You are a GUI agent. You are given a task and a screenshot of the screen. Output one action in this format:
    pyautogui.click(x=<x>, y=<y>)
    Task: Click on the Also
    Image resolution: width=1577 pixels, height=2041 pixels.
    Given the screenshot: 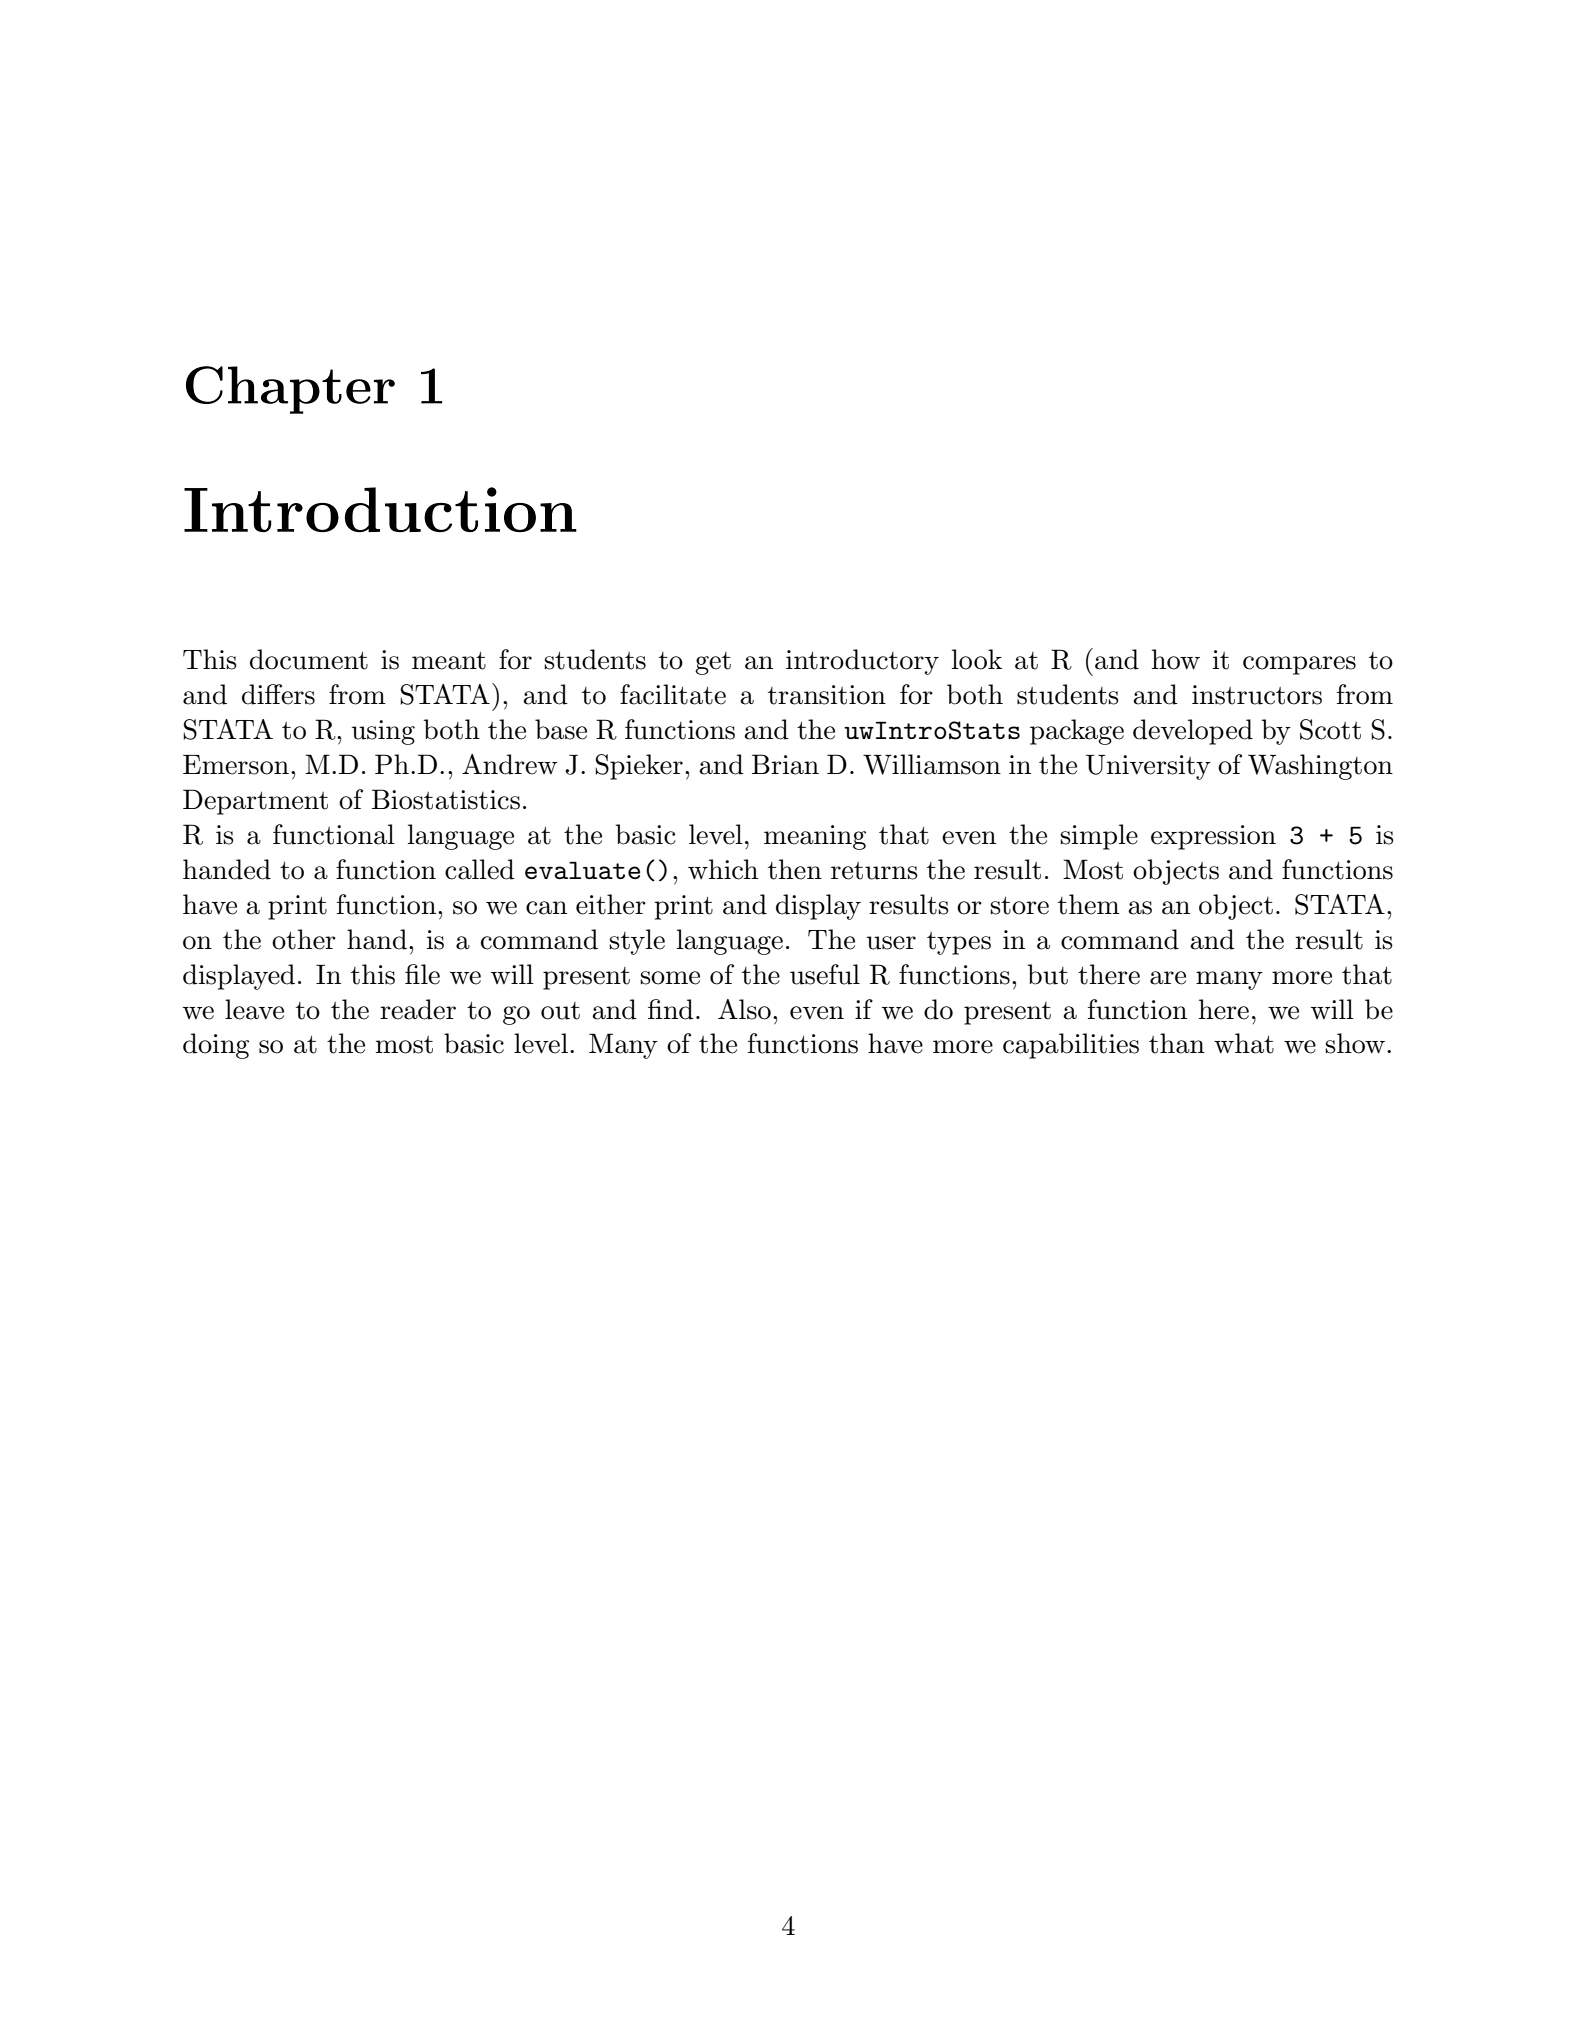 What is the action you would take?
    pyautogui.click(x=744, y=1009)
